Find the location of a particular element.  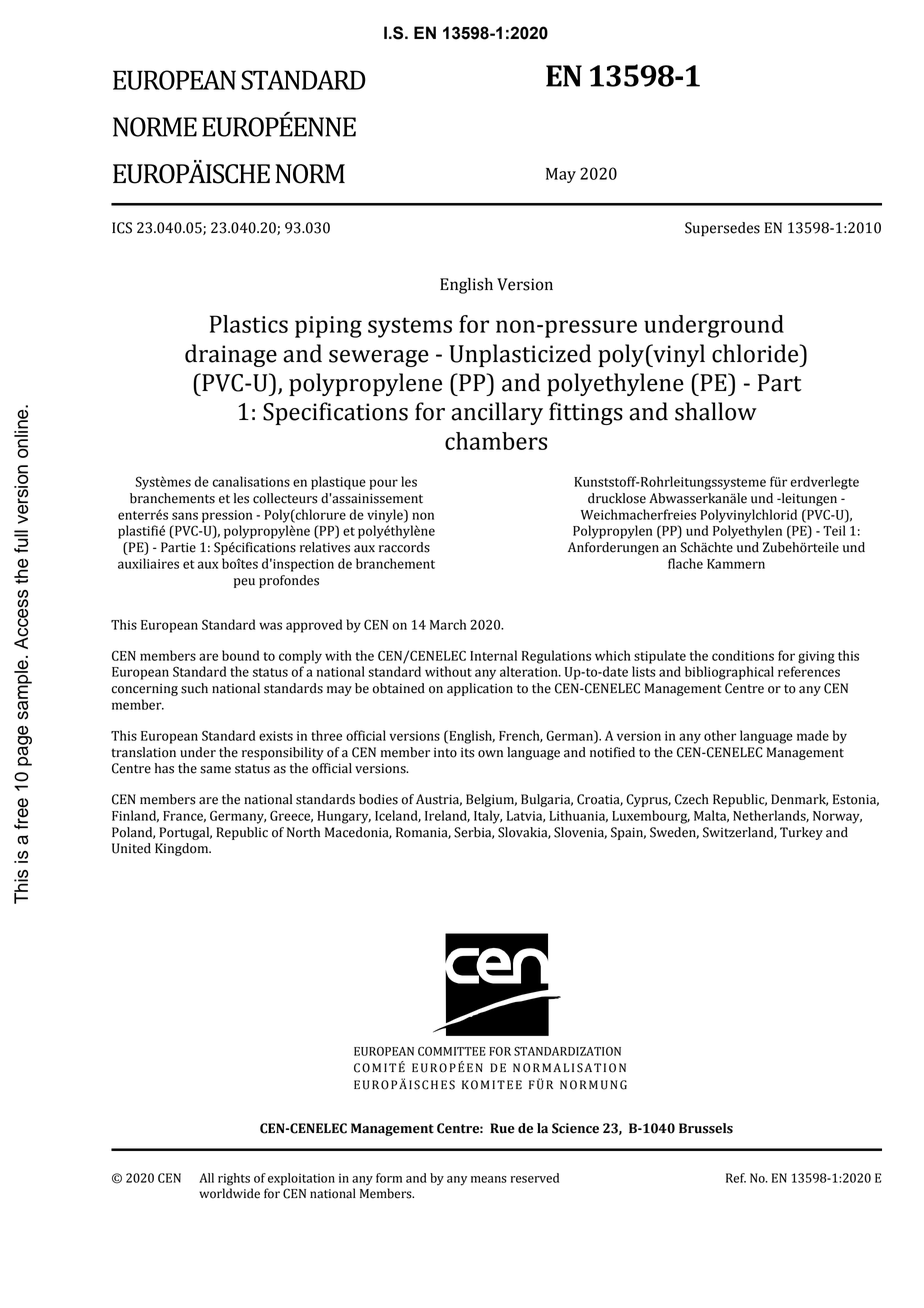

means is located at coordinates (489, 1179).
